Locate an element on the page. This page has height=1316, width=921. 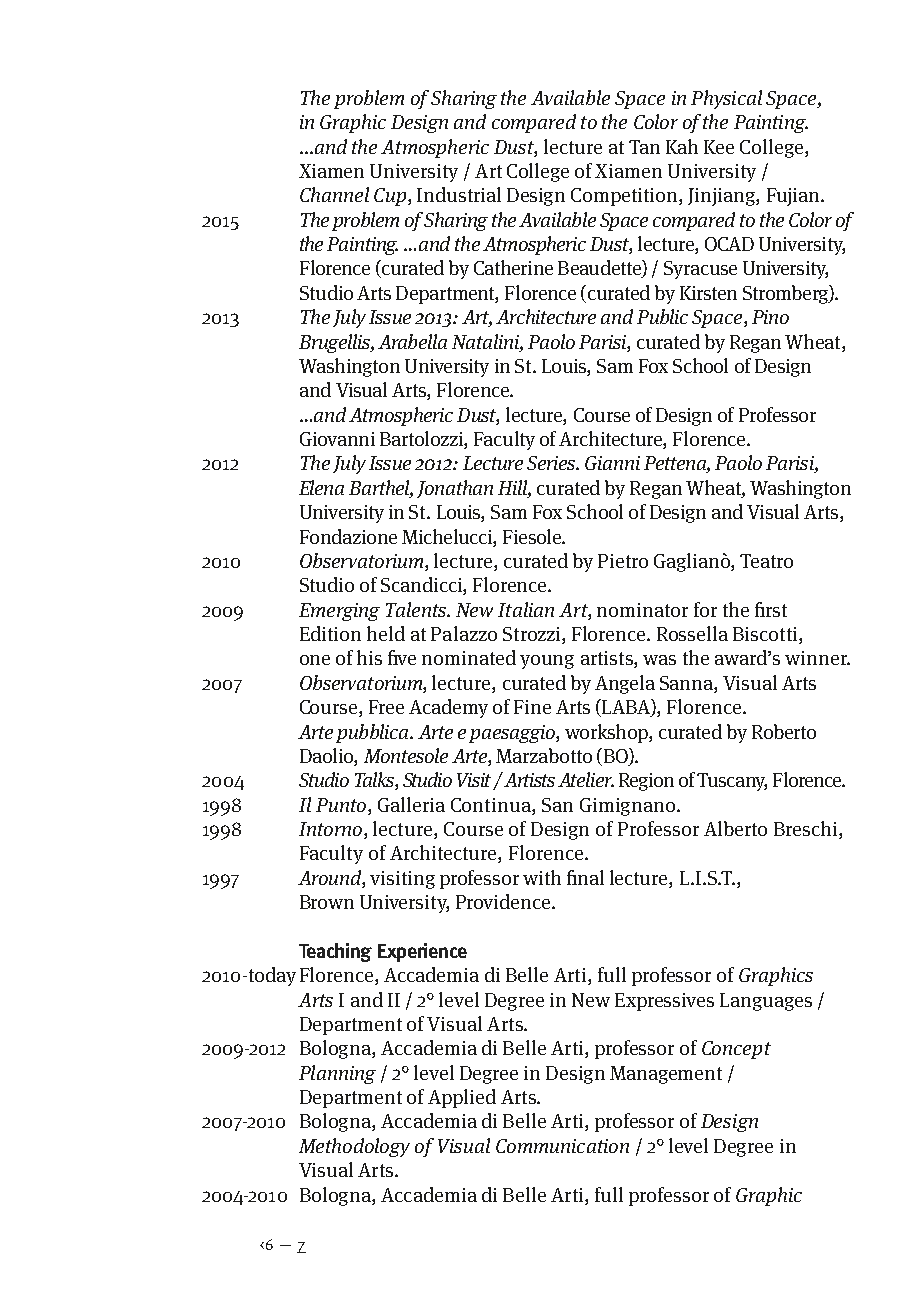
Kee is located at coordinates (719, 147).
